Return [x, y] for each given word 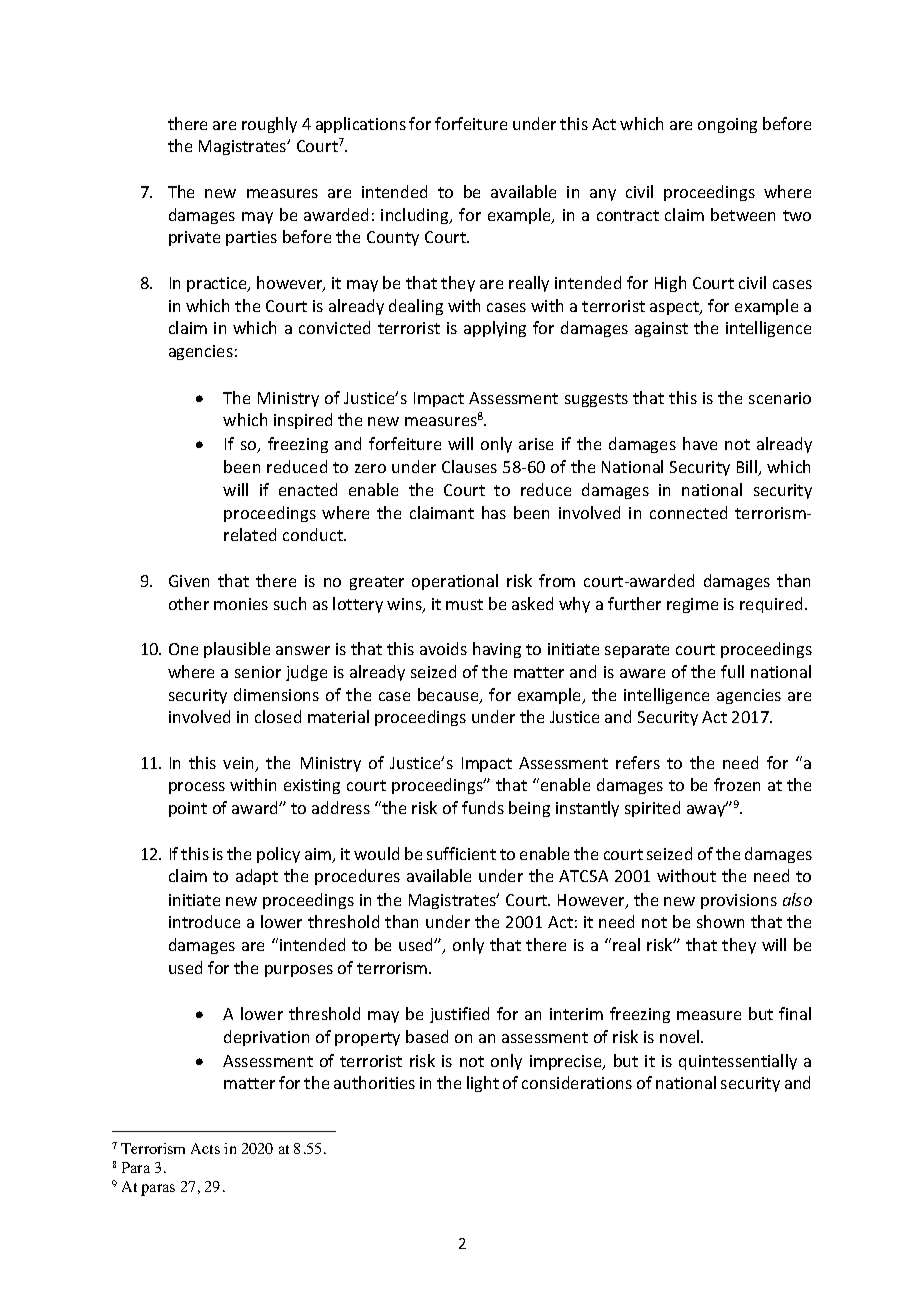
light [483, 1084]
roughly [269, 125]
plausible [237, 650]
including [416, 216]
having [497, 650]
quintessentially [738, 1062]
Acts [205, 1148]
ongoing [727, 125]
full [732, 671]
